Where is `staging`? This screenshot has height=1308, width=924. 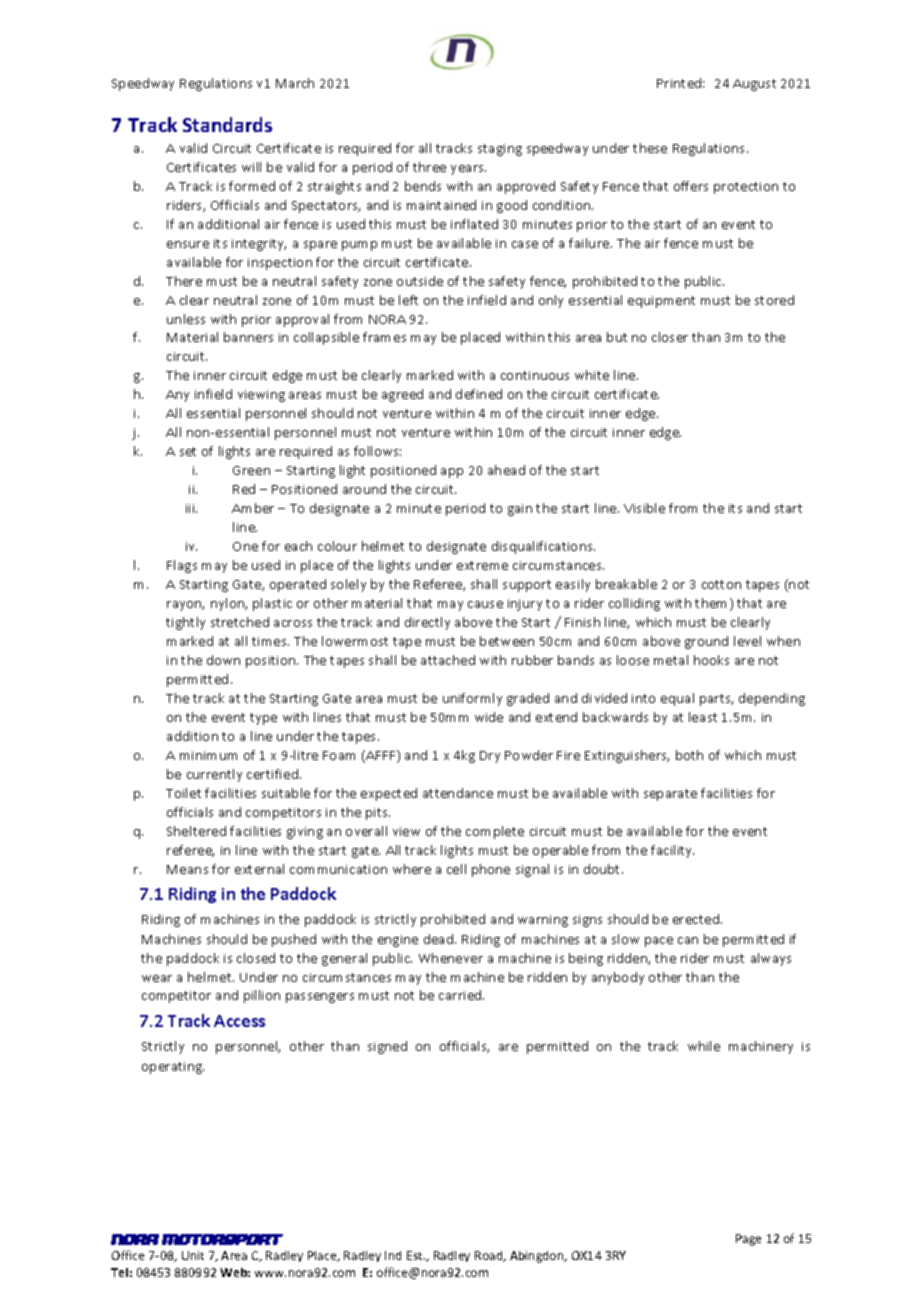 staging is located at coordinates (500, 150).
